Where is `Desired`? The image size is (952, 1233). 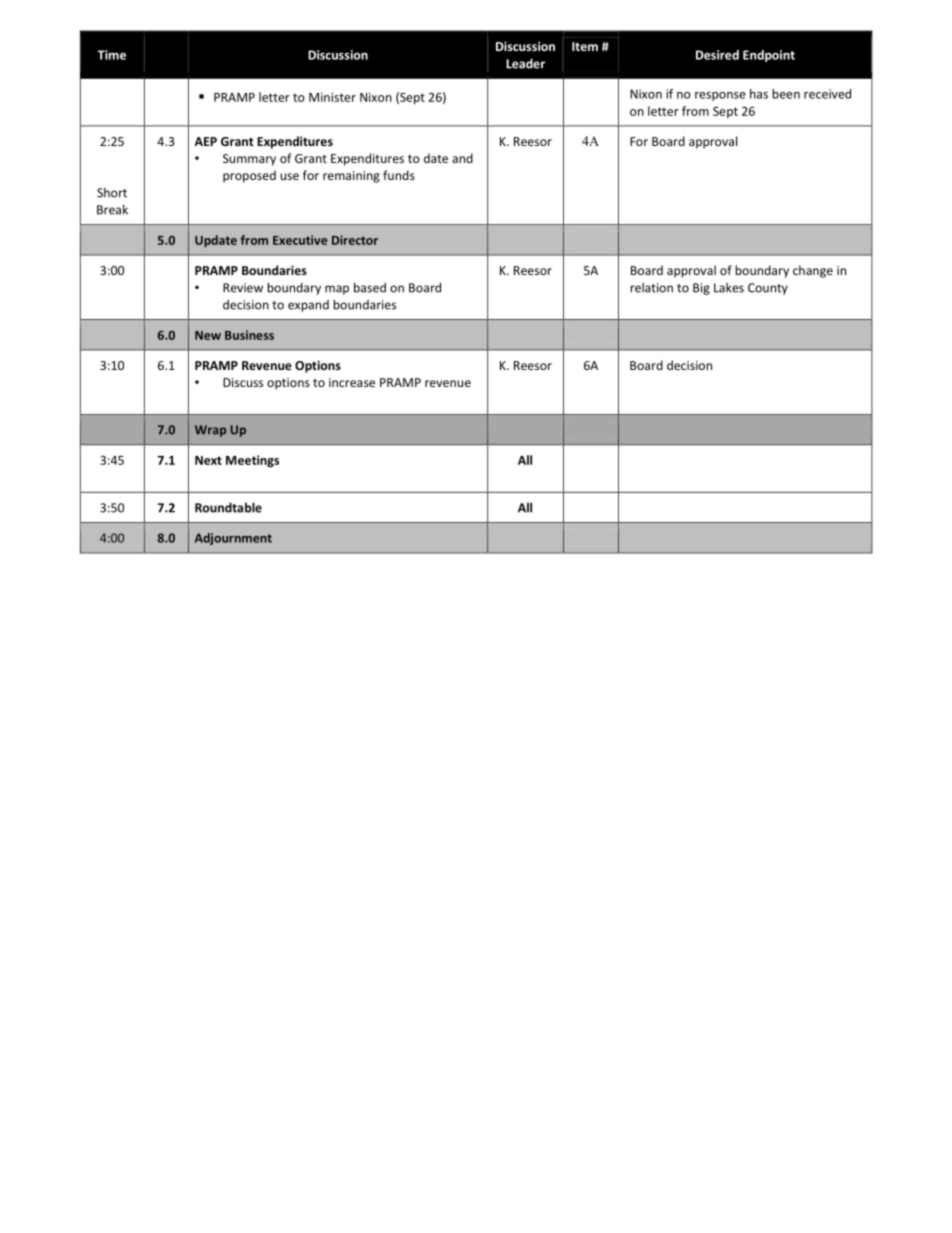
Desired is located at coordinates (717, 55).
